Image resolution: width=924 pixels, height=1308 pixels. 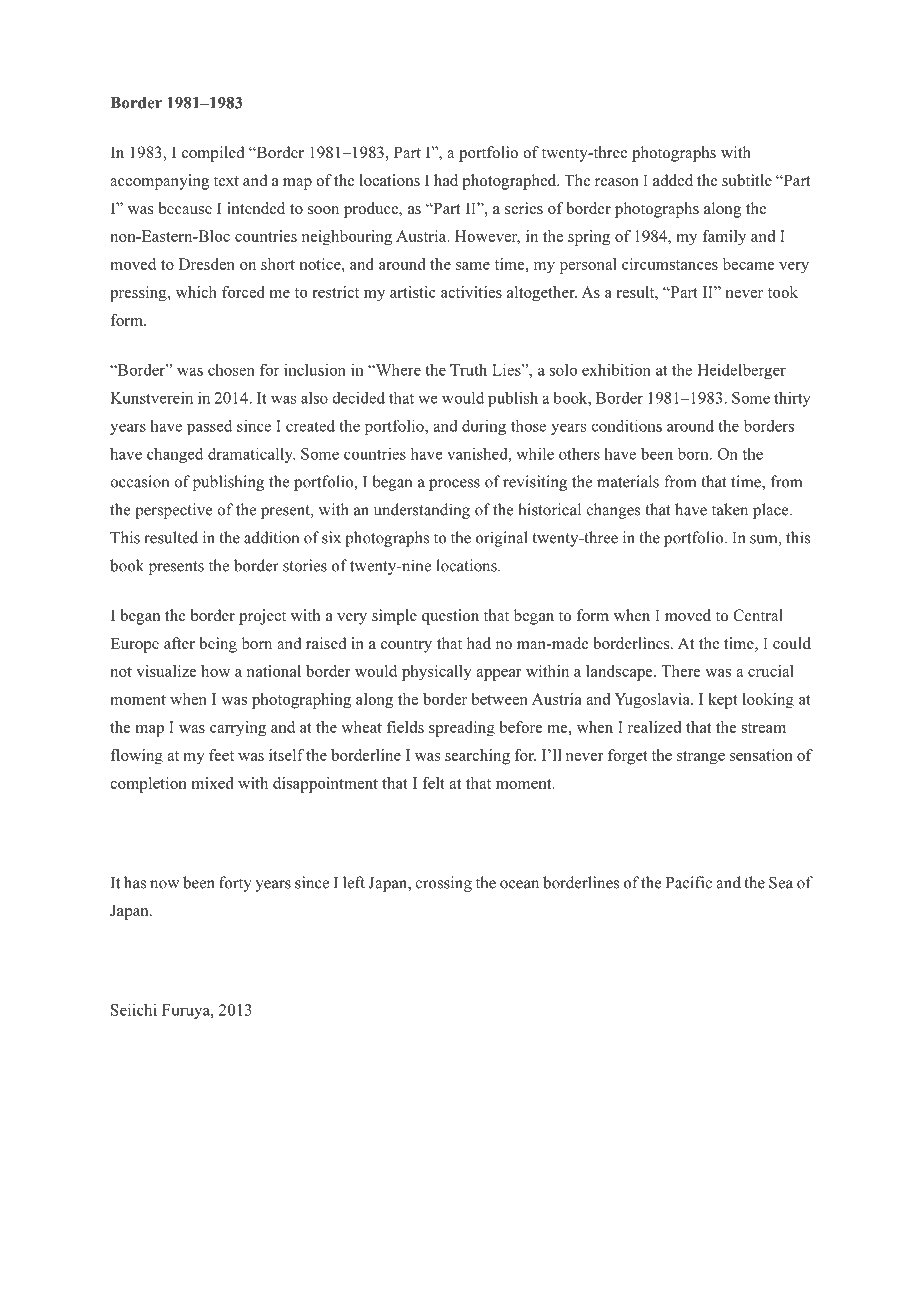 I want to click on chosen, so click(x=231, y=370).
